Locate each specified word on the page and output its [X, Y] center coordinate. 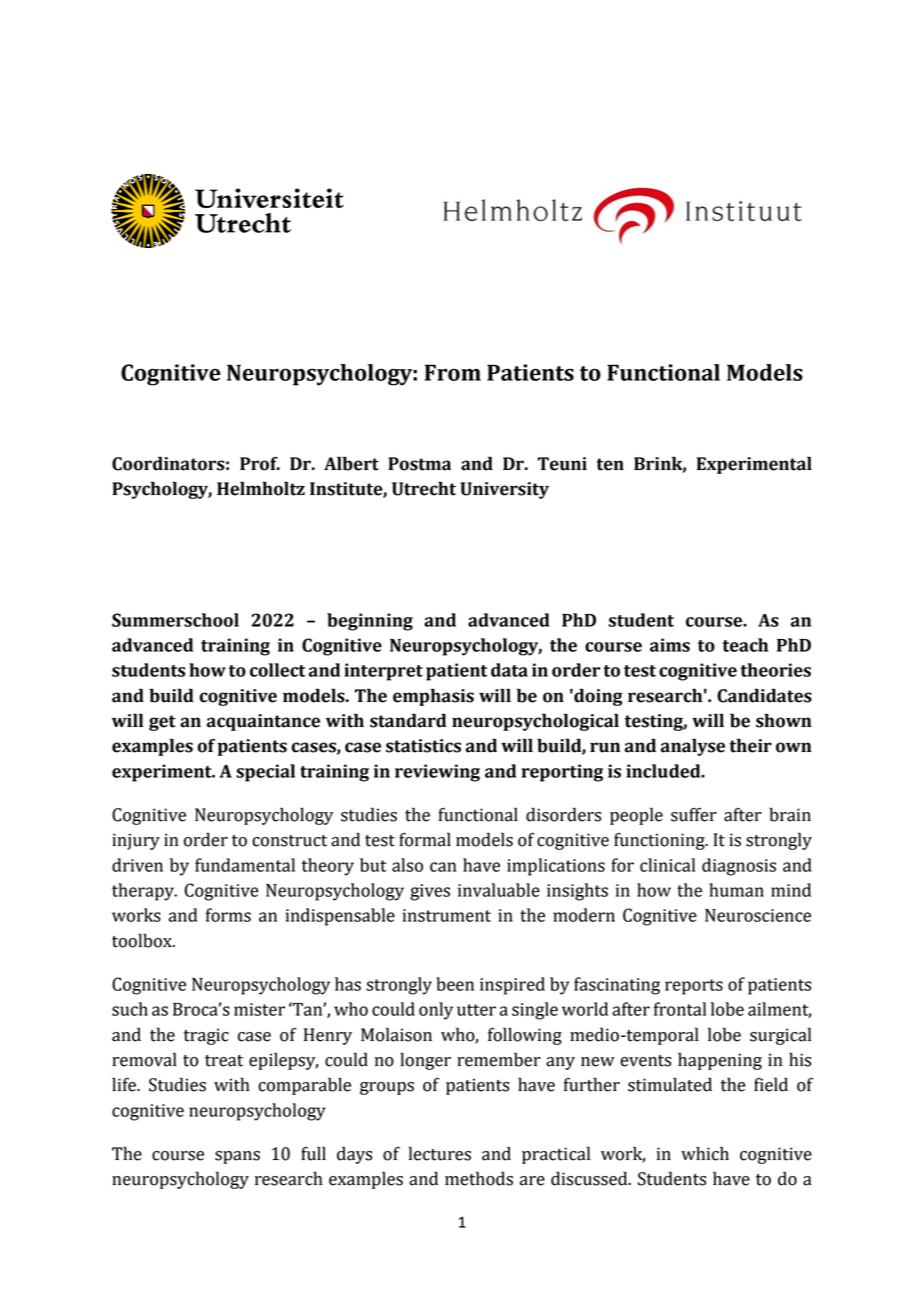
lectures [440, 1153]
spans [237, 1157]
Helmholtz [261, 488]
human [736, 890]
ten [610, 464]
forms [228, 915]
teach [745, 645]
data [509, 670]
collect [277, 670]
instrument [447, 915]
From [453, 372]
